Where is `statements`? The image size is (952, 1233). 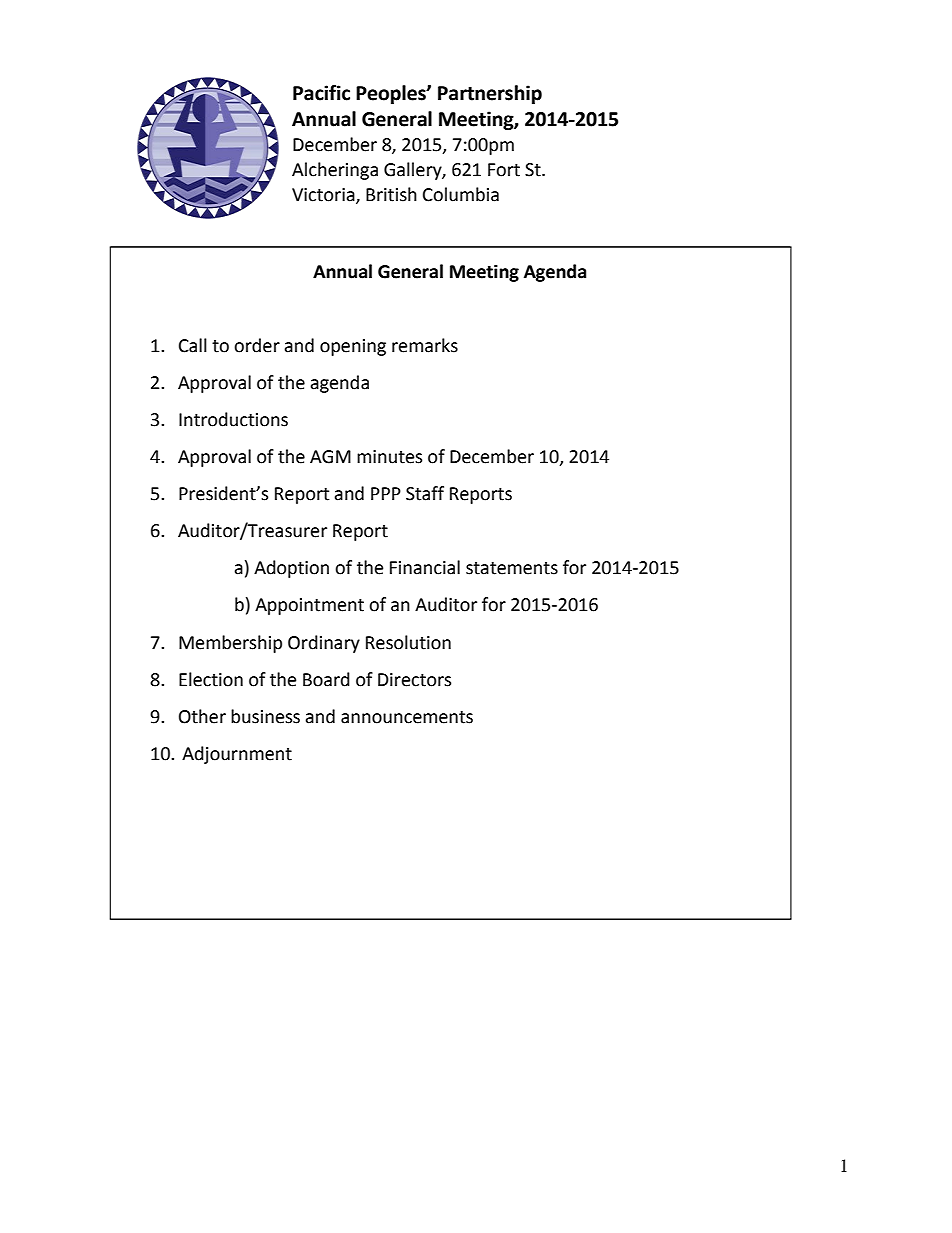
statements is located at coordinates (512, 568).
